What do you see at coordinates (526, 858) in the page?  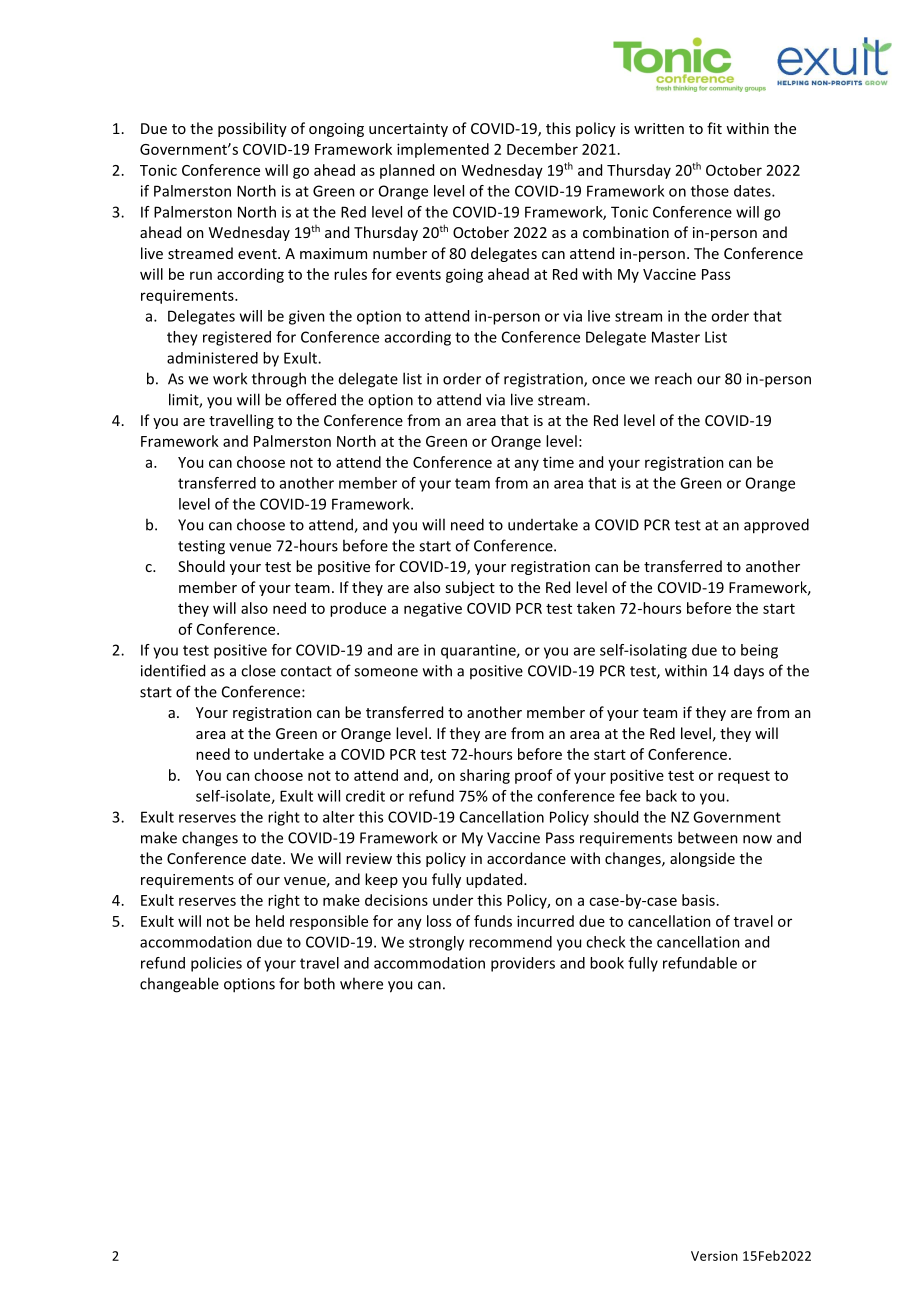 I see `accordance` at bounding box center [526, 858].
